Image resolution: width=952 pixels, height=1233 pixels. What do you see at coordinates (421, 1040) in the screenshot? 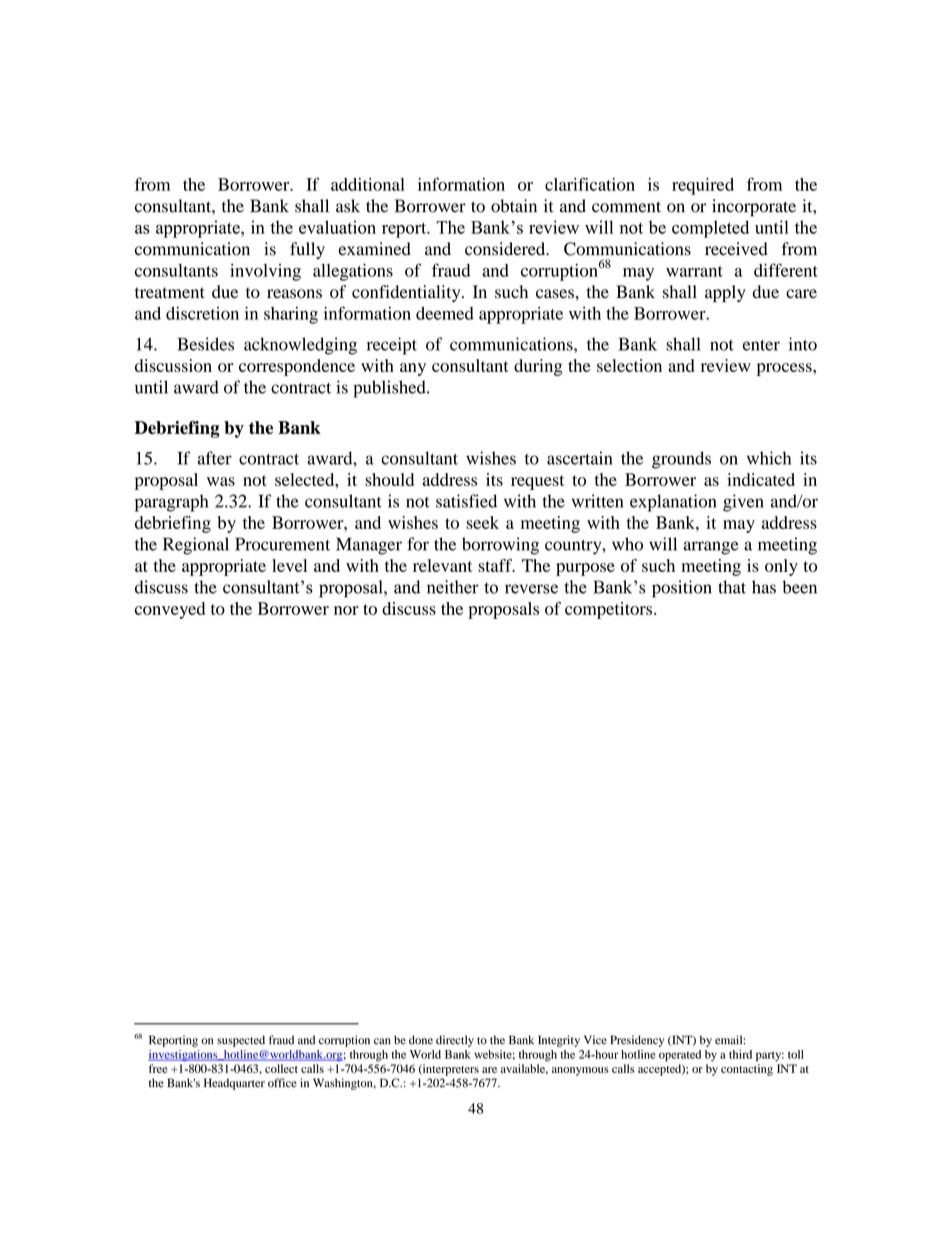
I see `done` at bounding box center [421, 1040].
